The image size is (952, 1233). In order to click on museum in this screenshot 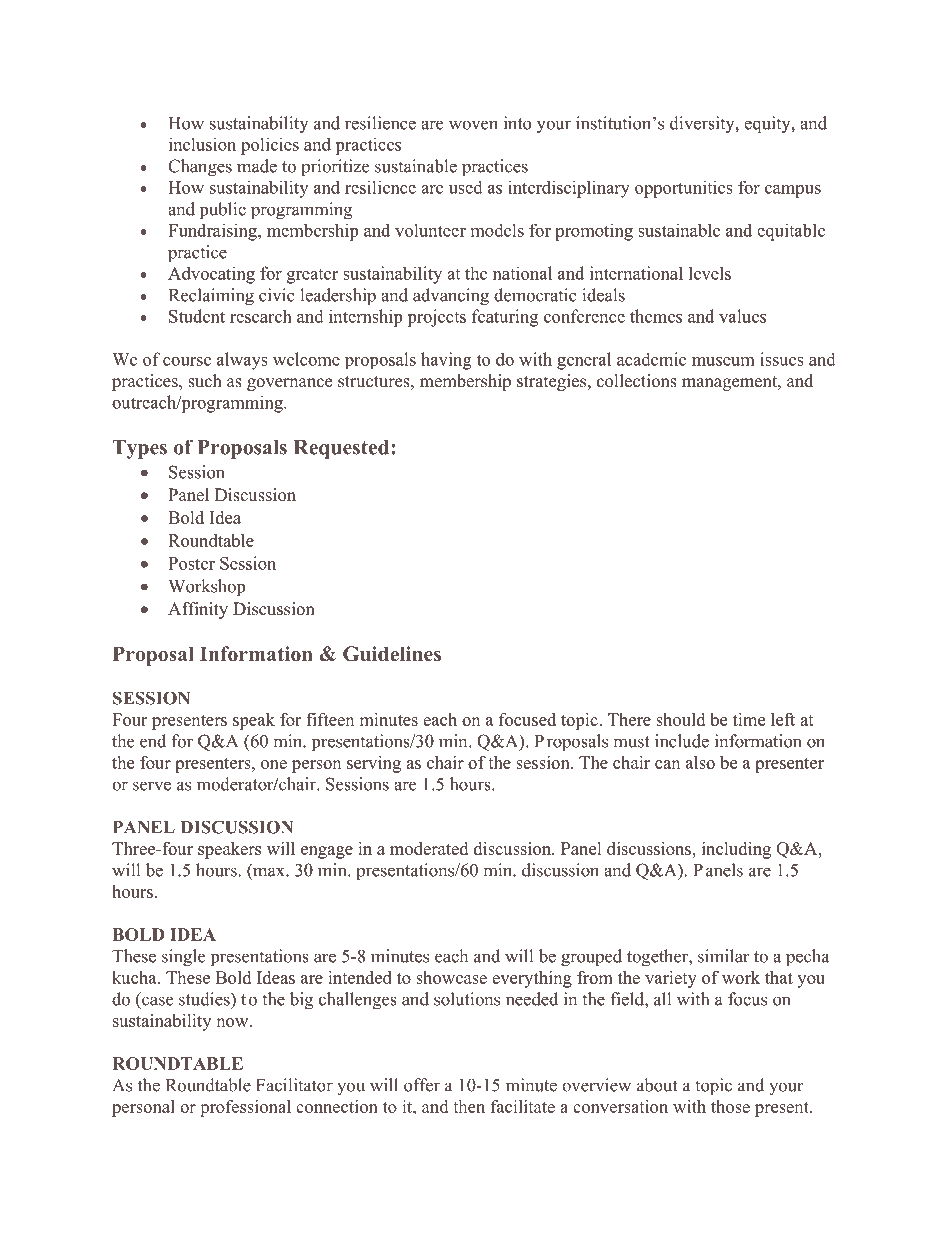, I will do `click(723, 361)`.
